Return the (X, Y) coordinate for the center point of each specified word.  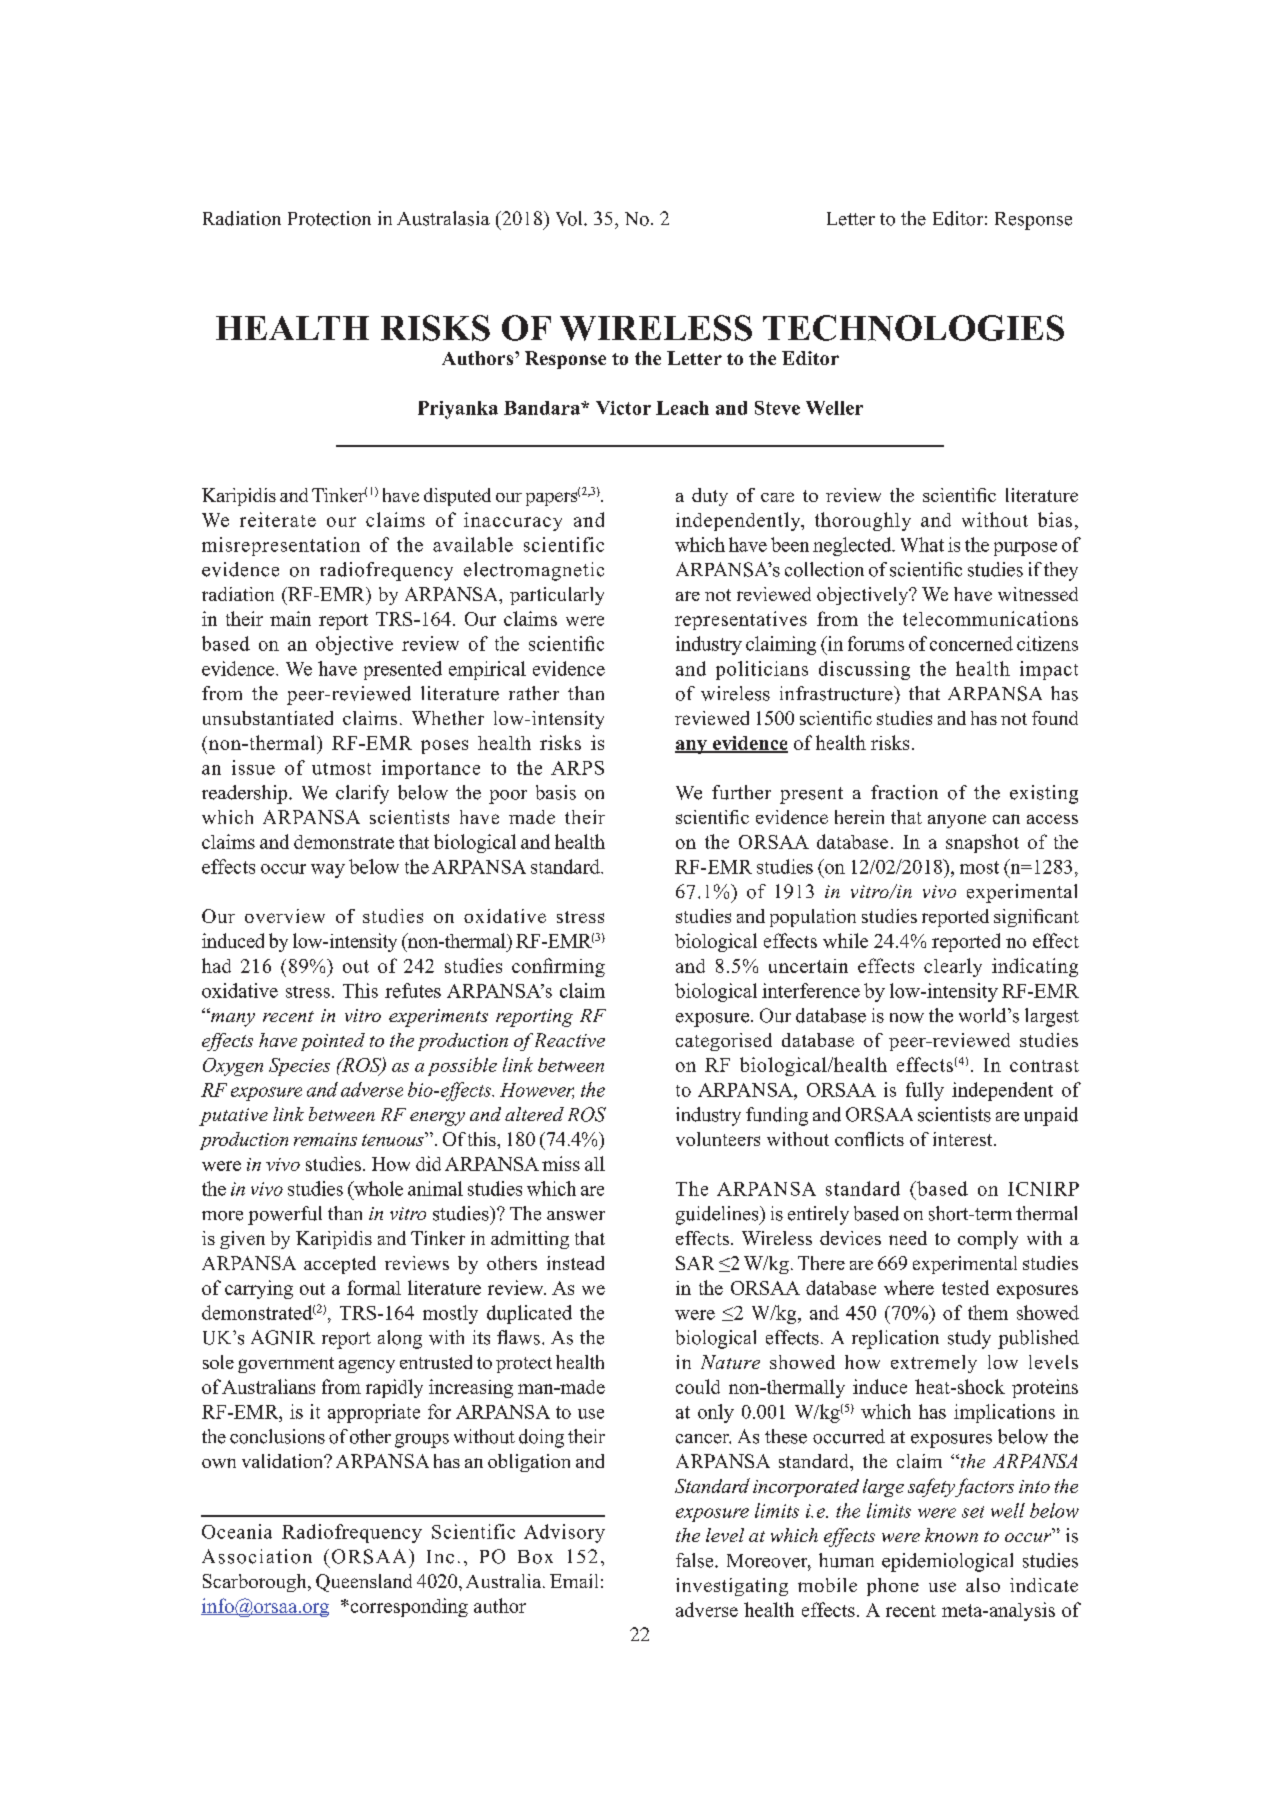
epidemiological (947, 1562)
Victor (623, 408)
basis (556, 792)
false (696, 1560)
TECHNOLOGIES (913, 328)
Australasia (443, 218)
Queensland (364, 1583)
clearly (953, 967)
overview (285, 916)
